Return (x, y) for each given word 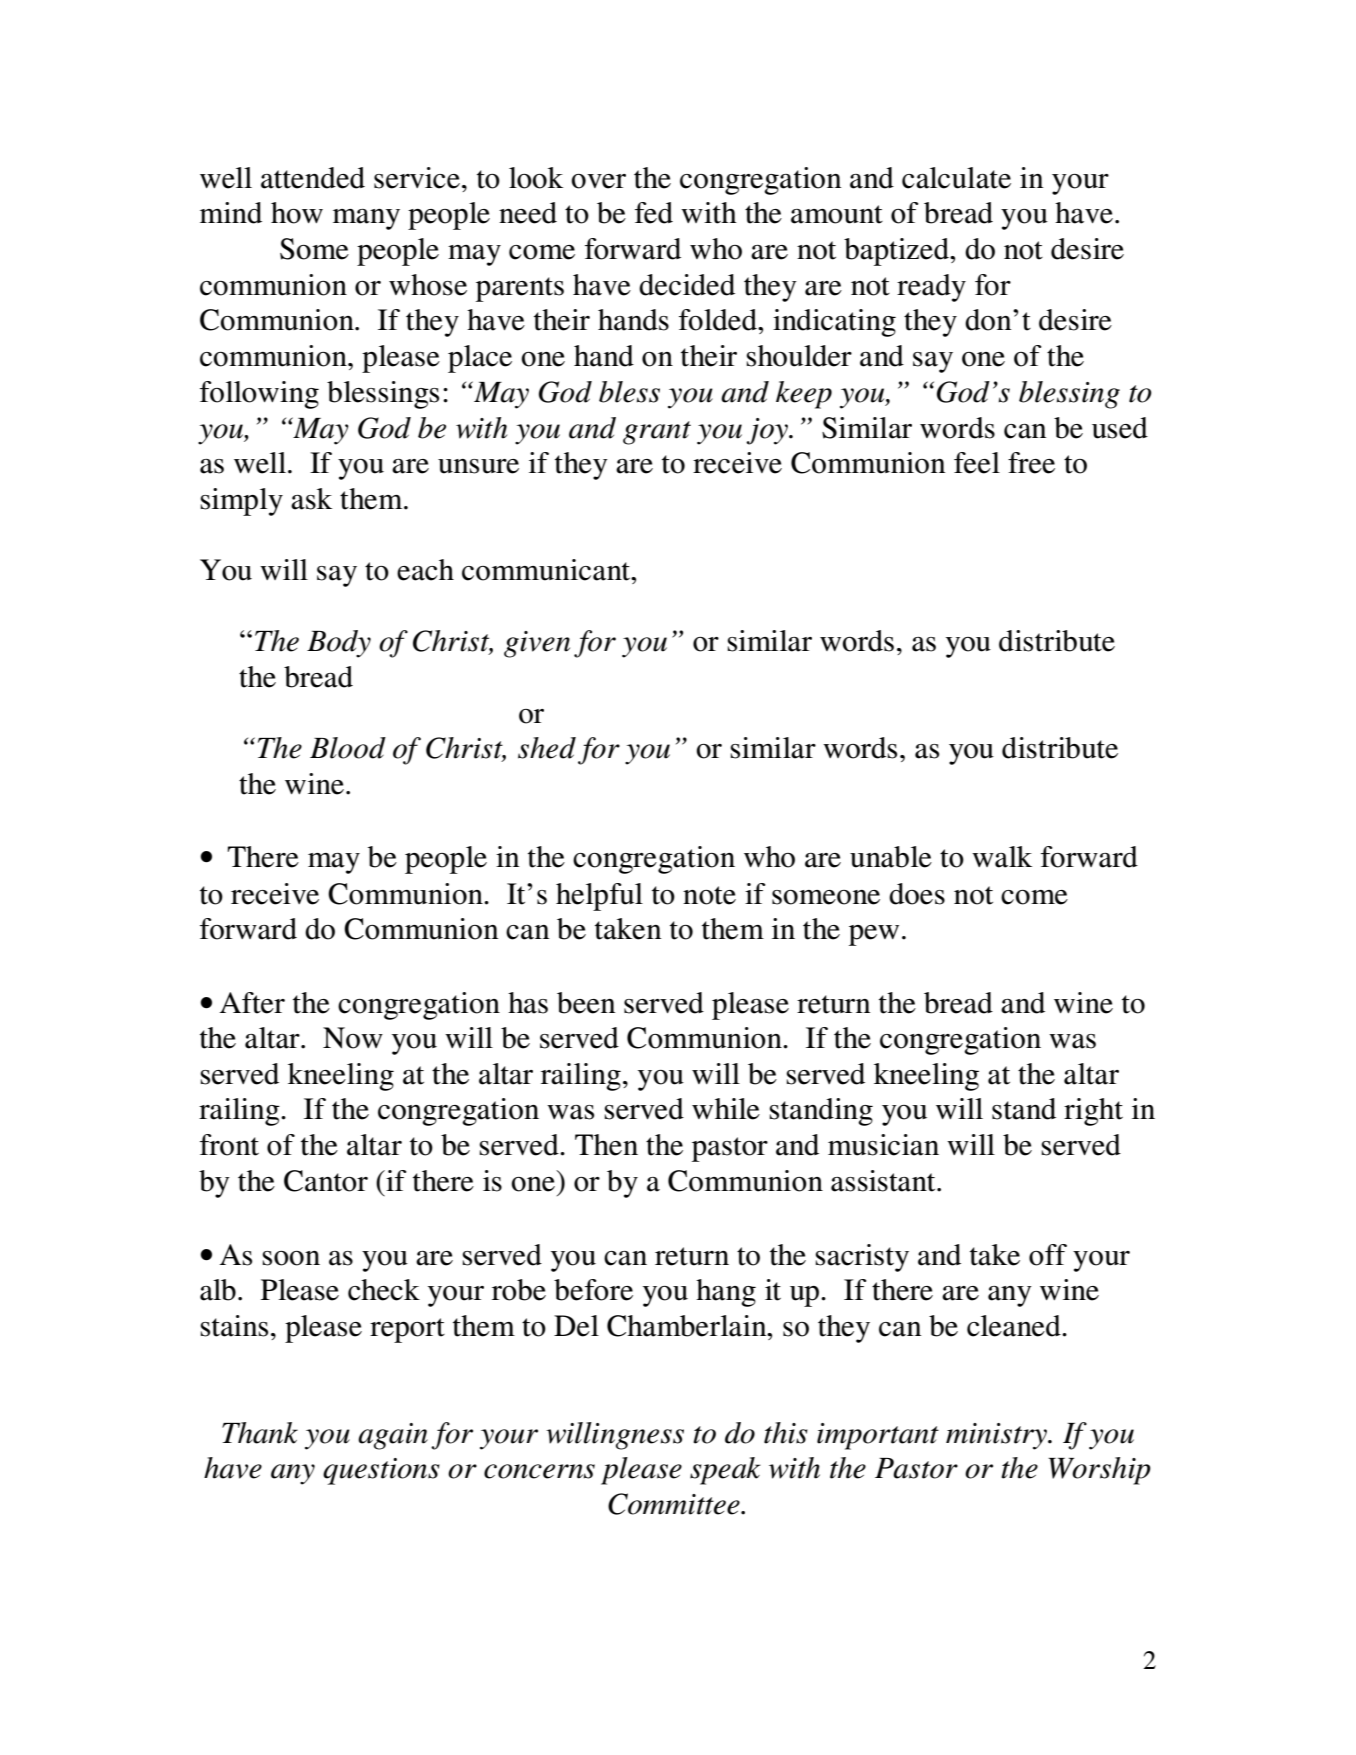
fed (654, 213)
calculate (956, 178)
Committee (675, 1504)
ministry (997, 1436)
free (1031, 463)
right (1093, 1112)
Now (353, 1038)
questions (381, 1471)
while (726, 1109)
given (537, 644)
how (297, 213)
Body (339, 644)
